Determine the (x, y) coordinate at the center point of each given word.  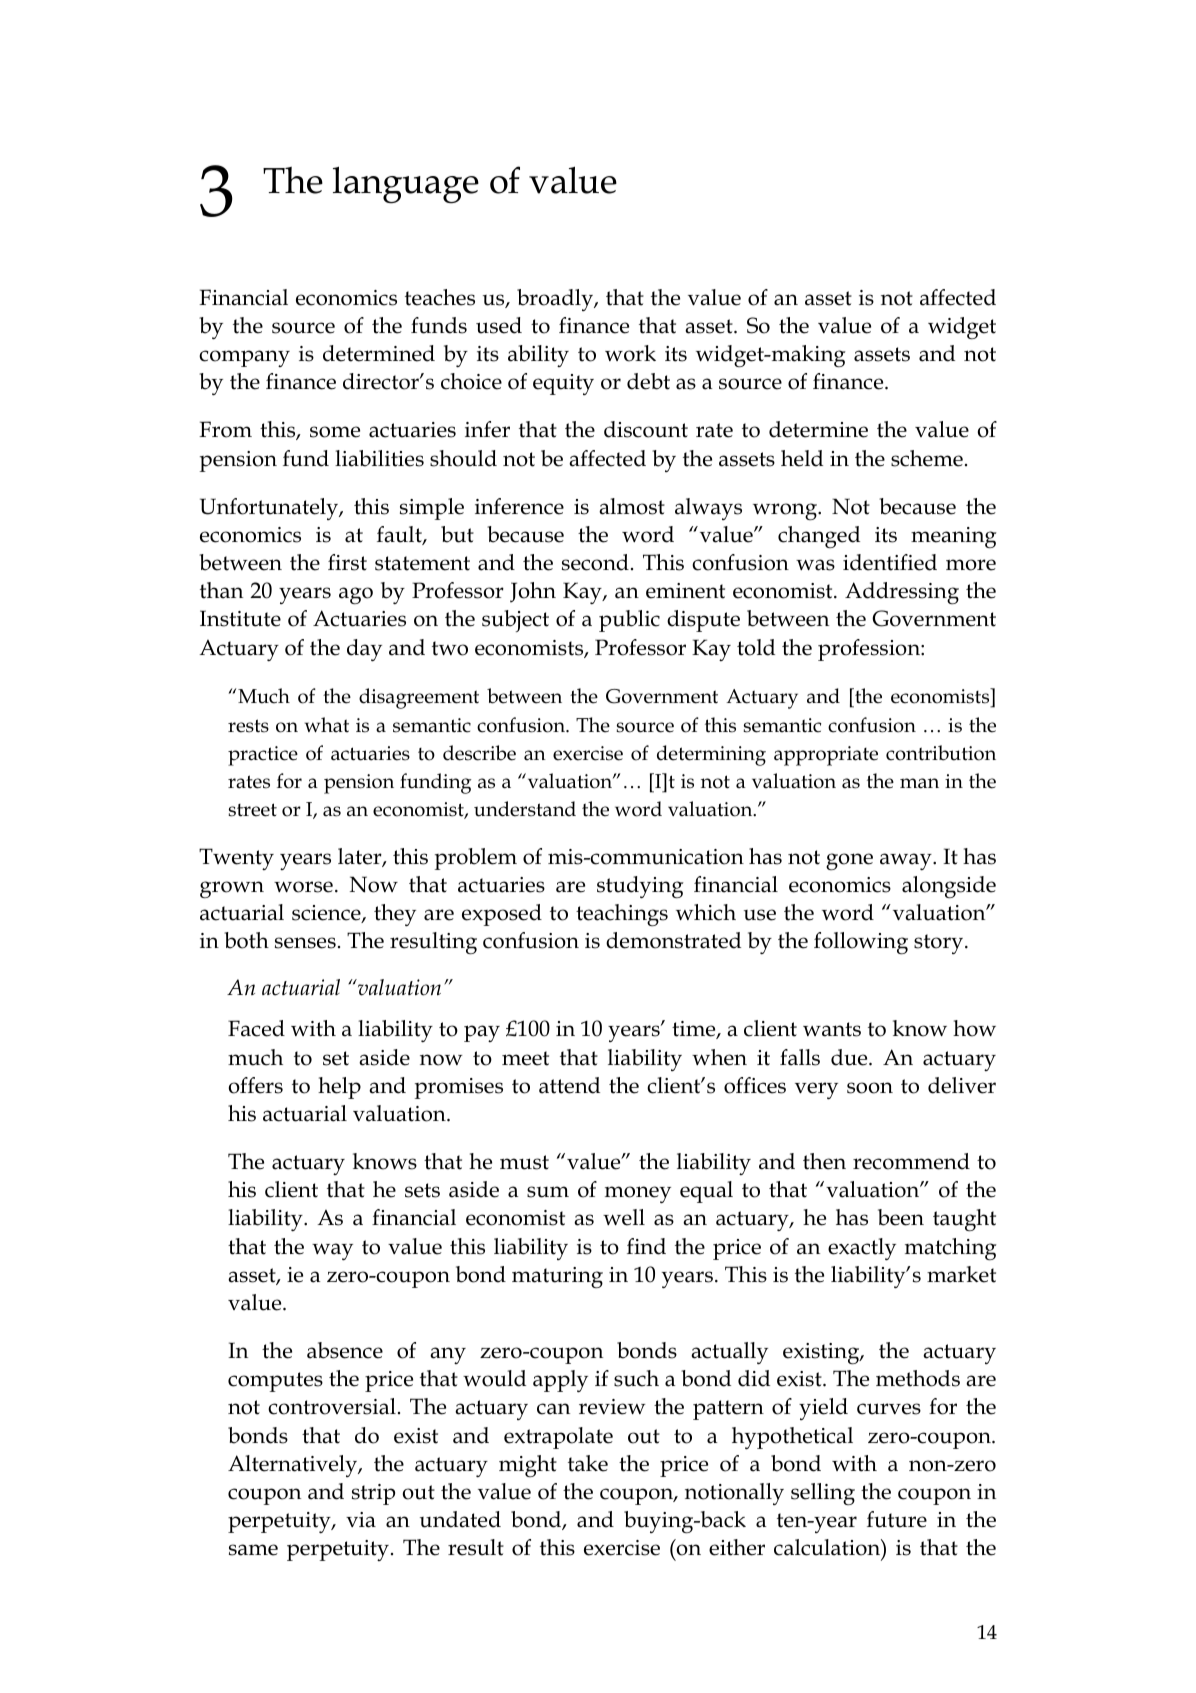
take (588, 1463)
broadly (556, 300)
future (897, 1519)
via (361, 1520)
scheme (927, 458)
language (406, 184)
